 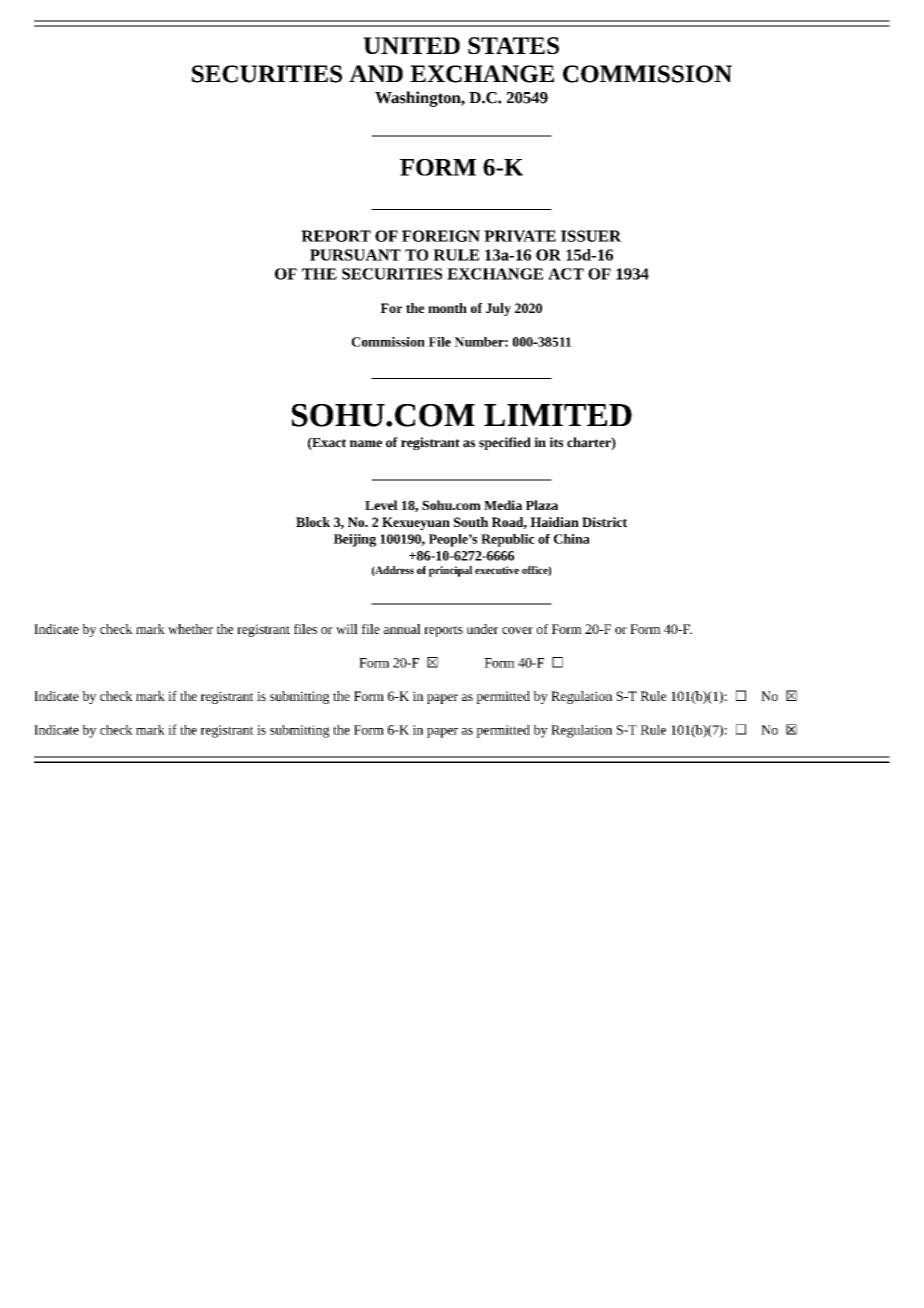 I want to click on whether, so click(x=190, y=629).
